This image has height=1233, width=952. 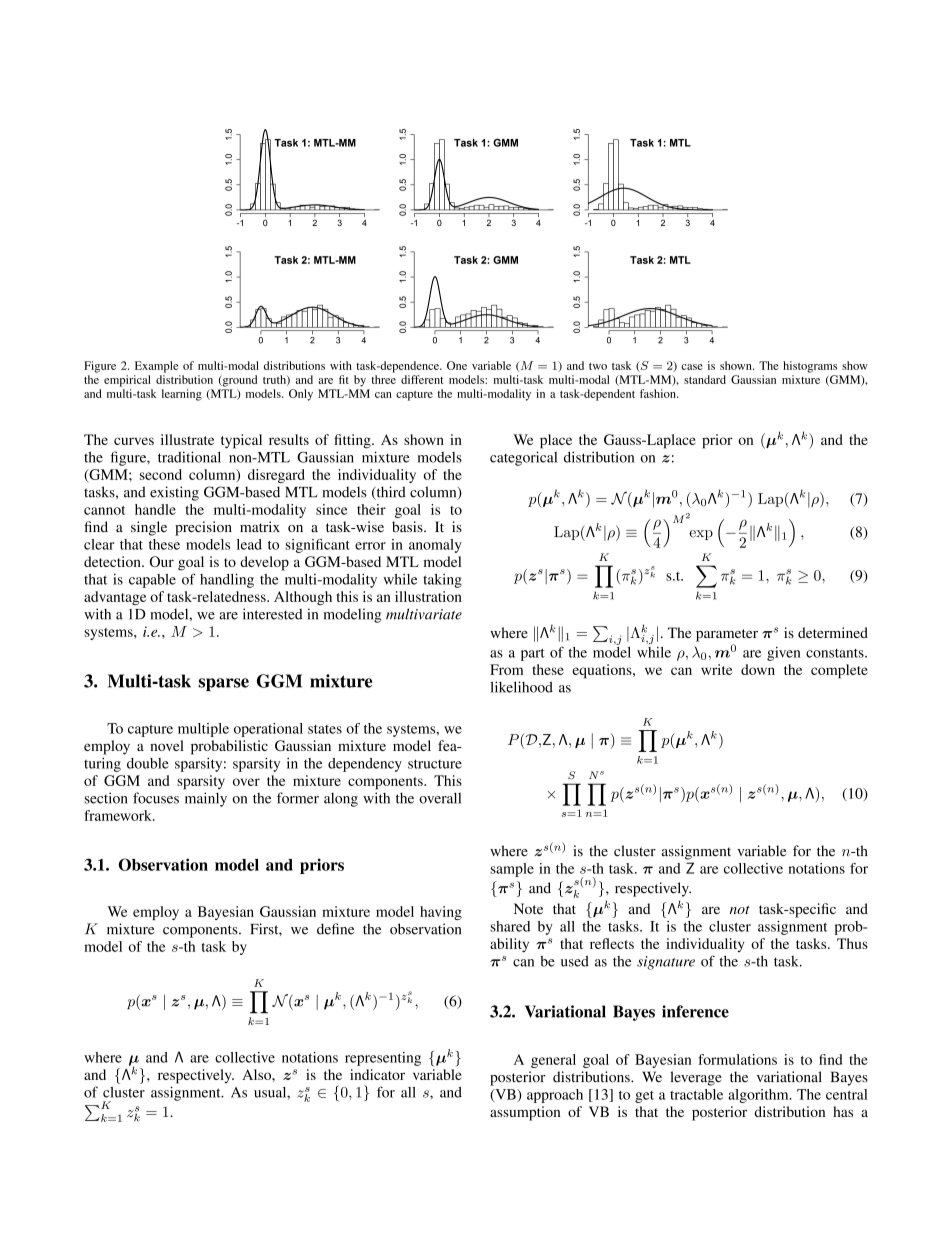 I want to click on down, so click(x=758, y=669).
